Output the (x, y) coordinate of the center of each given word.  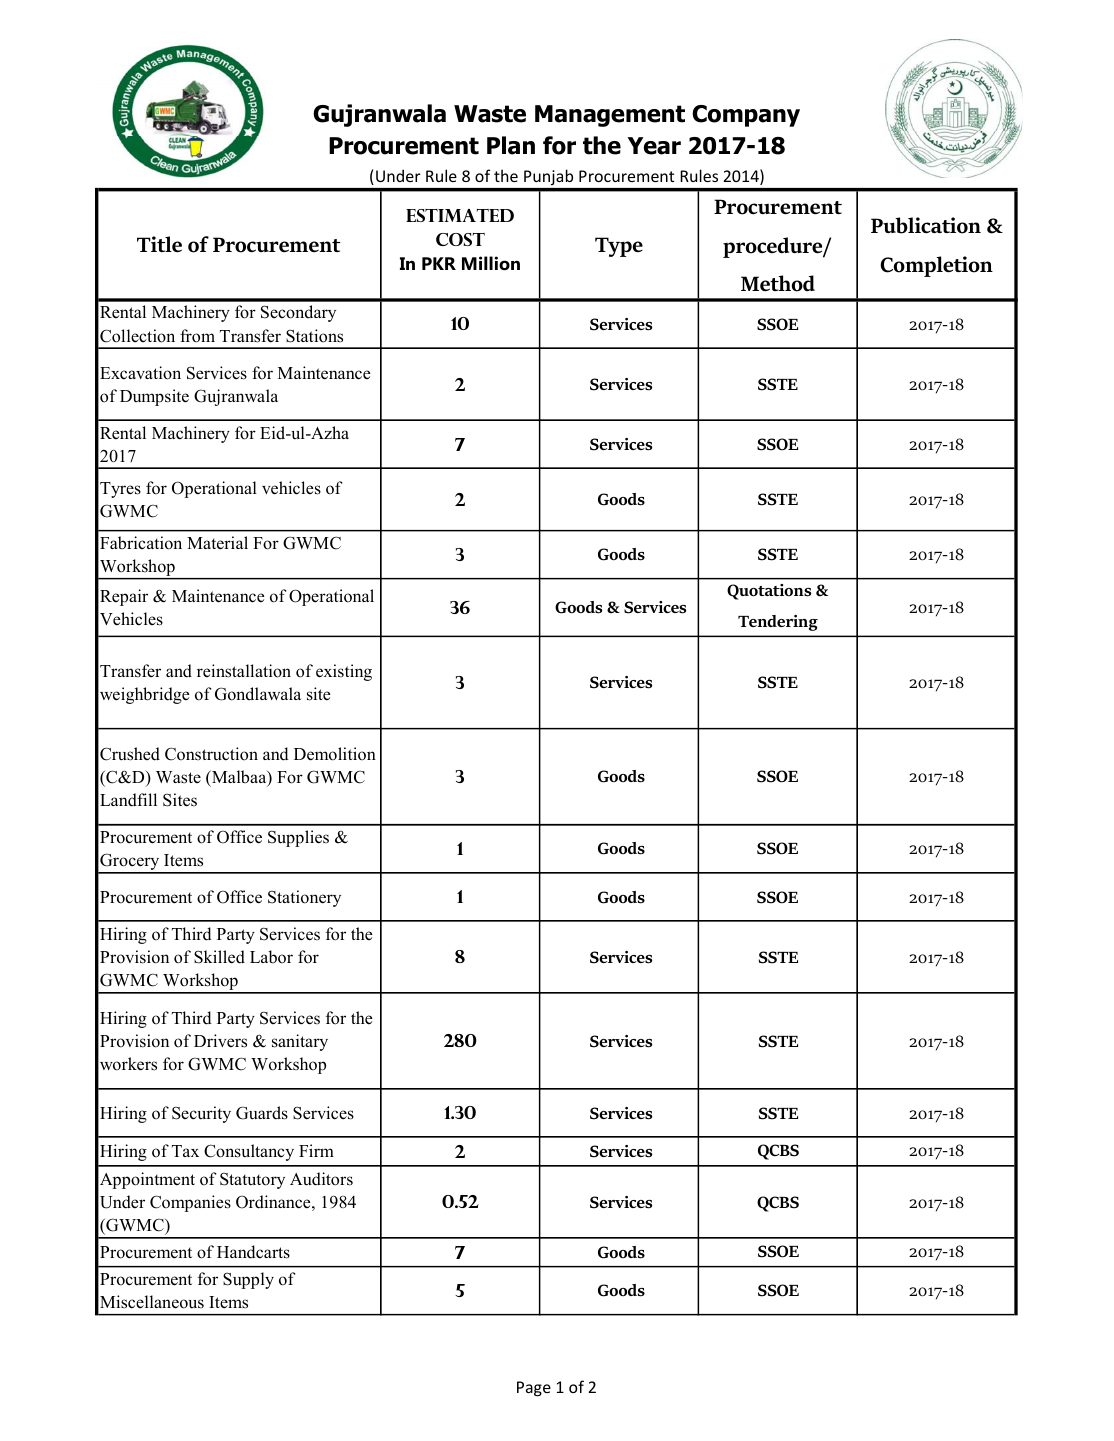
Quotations (769, 592)
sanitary (300, 1042)
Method (778, 283)
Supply (248, 1280)
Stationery (304, 898)
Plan (511, 145)
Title (159, 244)
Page (534, 1389)
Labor (271, 957)
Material (217, 543)
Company (746, 116)
